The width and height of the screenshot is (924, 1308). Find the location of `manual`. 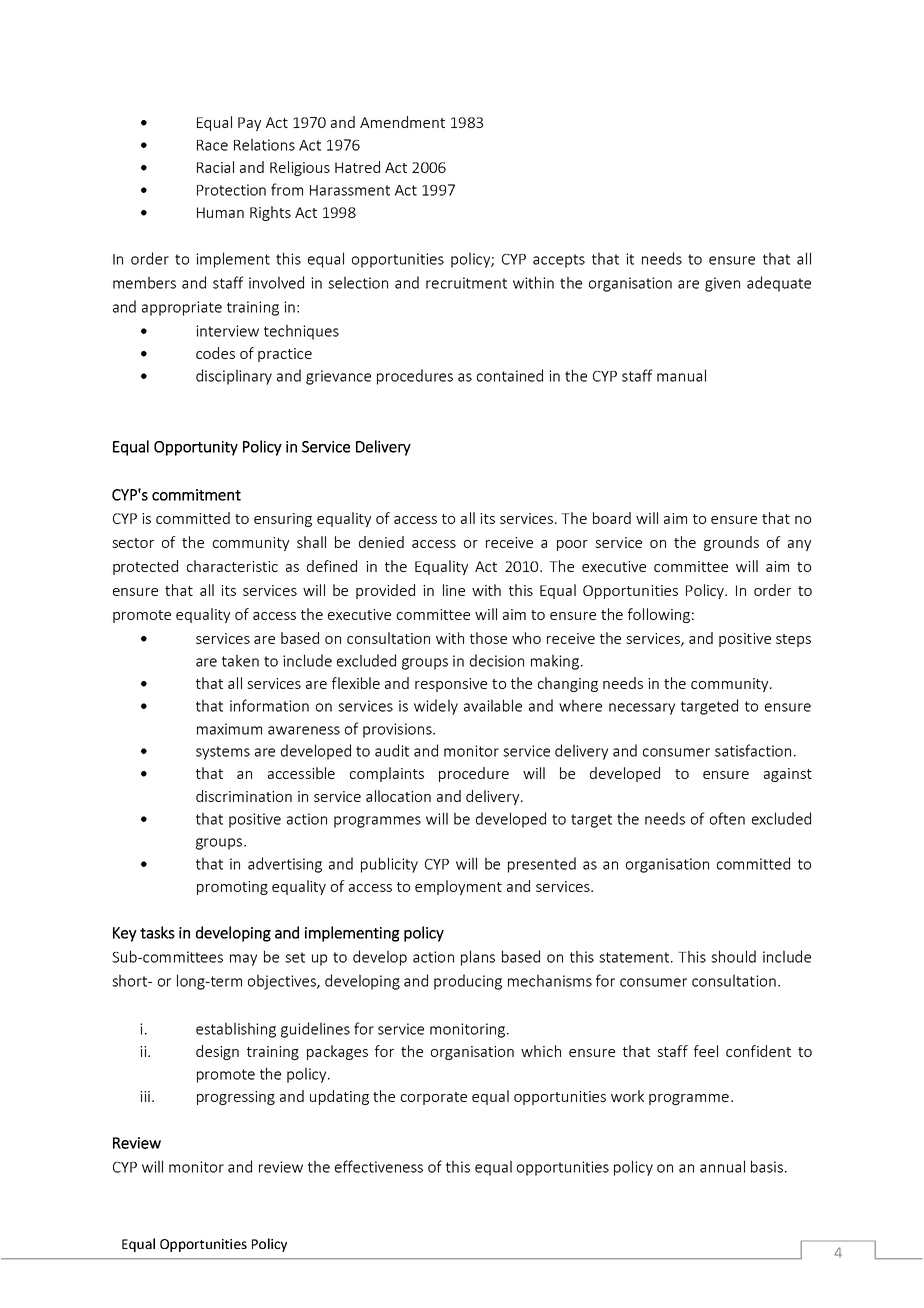

manual is located at coordinates (681, 375).
